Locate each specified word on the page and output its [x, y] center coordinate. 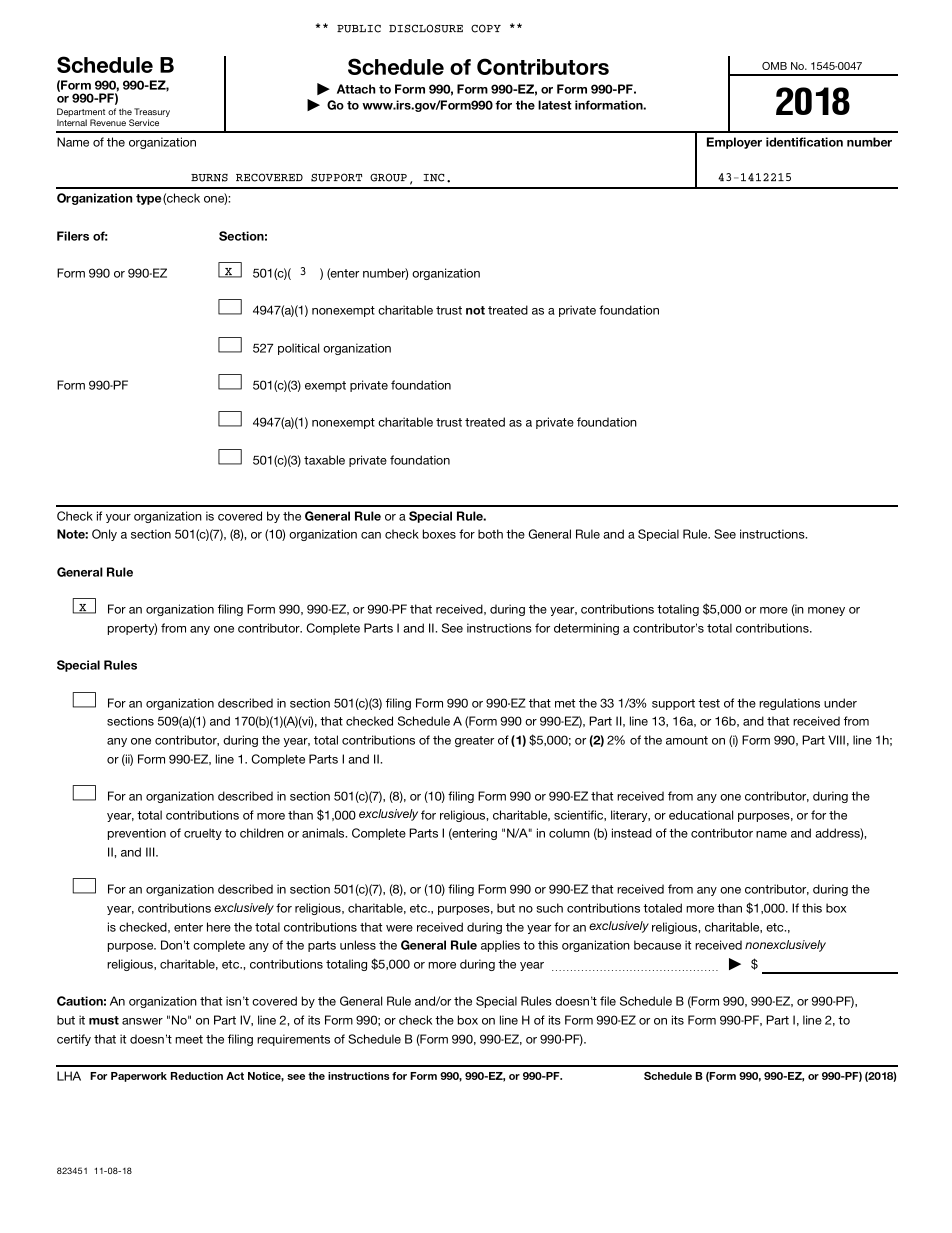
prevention [137, 834]
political [298, 349]
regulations [789, 704]
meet [189, 1039]
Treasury [152, 114]
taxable [324, 460]
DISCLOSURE [426, 28]
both [490, 534]
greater [474, 741]
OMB [774, 66]
